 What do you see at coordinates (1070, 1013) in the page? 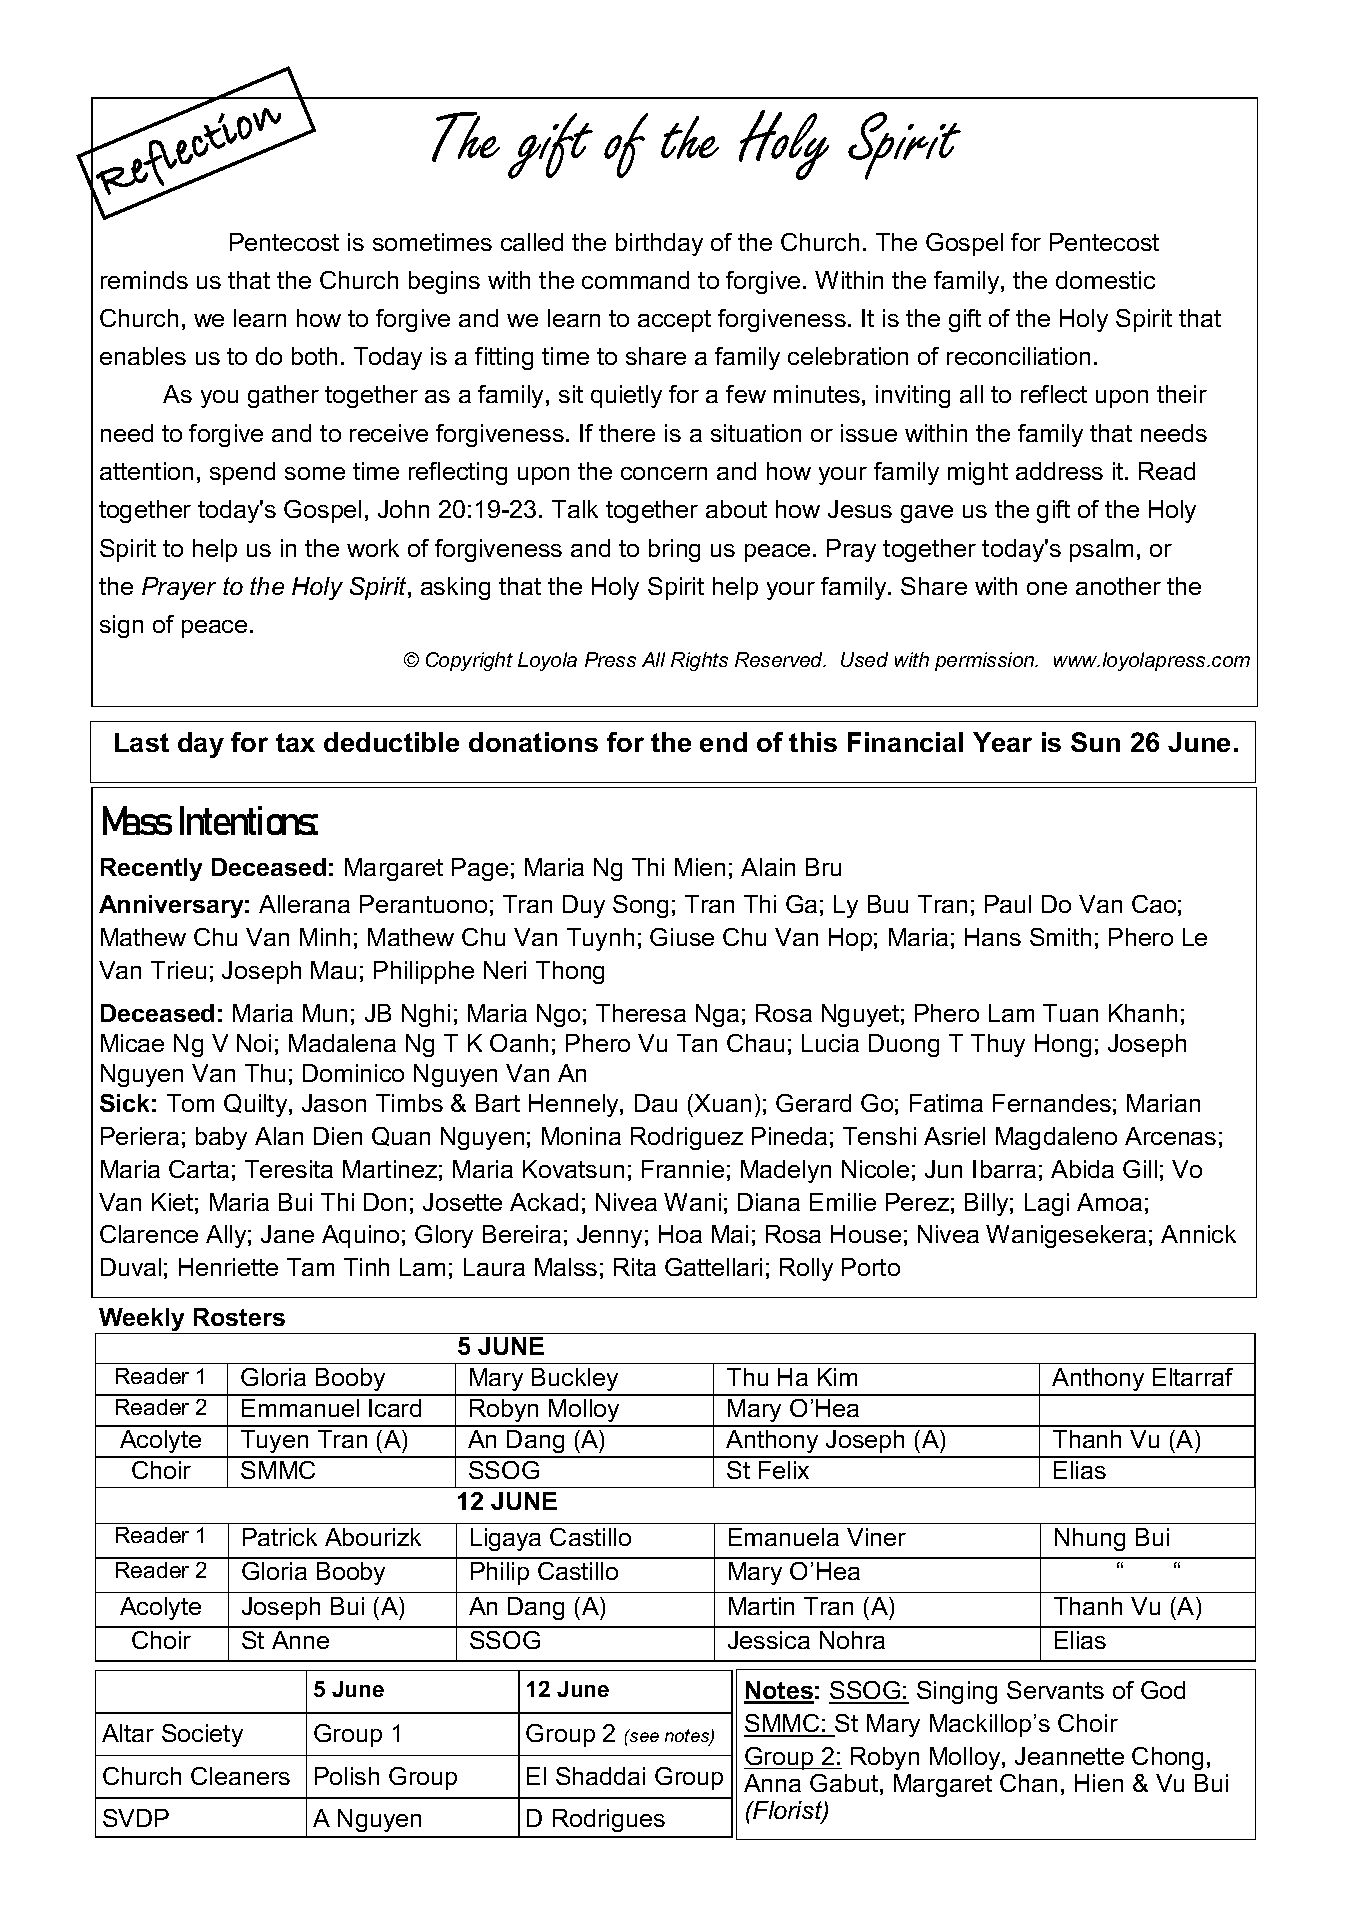
I see `Tuan` at bounding box center [1070, 1013].
